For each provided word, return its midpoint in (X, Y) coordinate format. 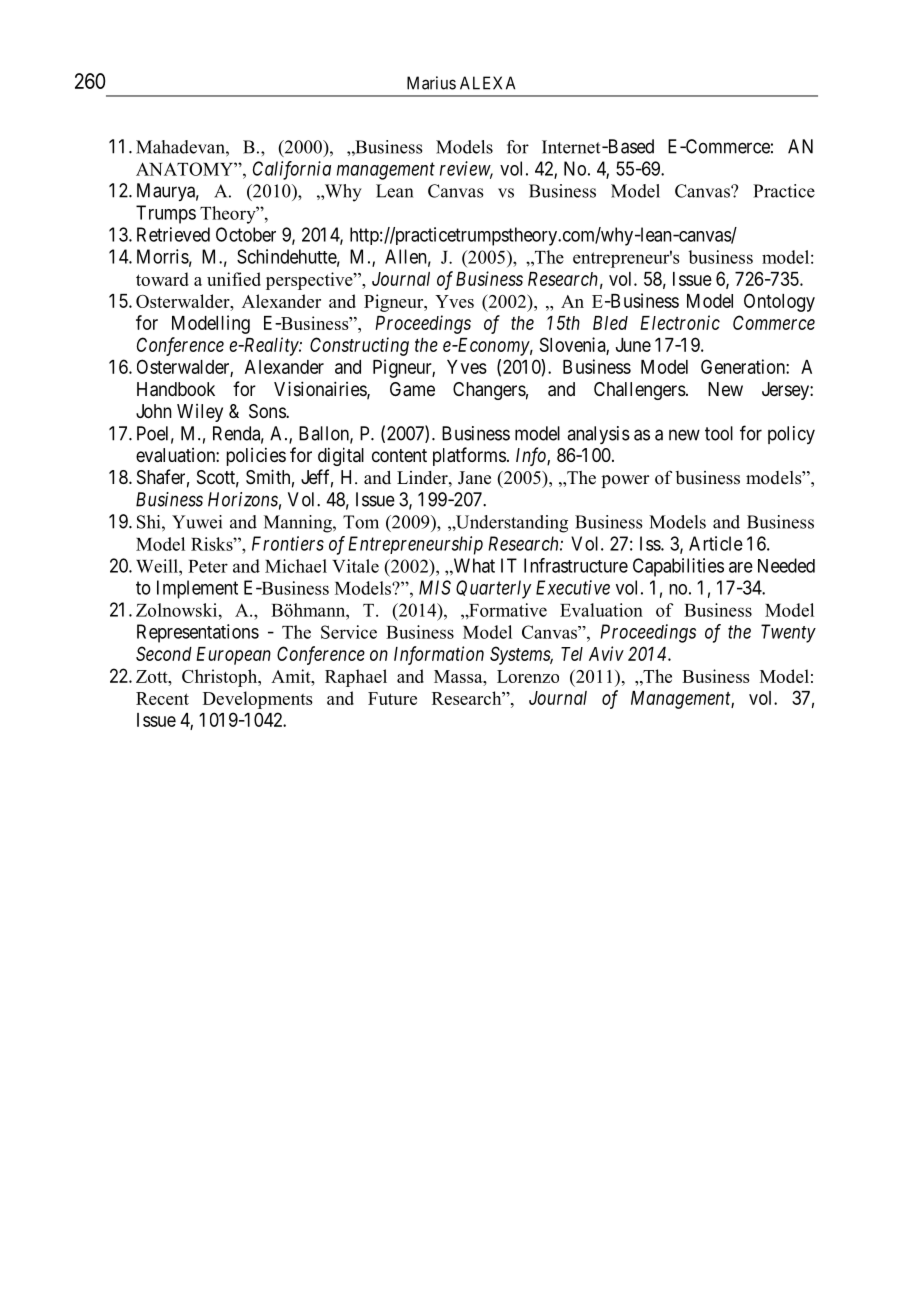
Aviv (606, 653)
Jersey (786, 391)
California (292, 170)
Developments (258, 700)
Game (412, 389)
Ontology (779, 302)
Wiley (200, 413)
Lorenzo (528, 676)
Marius (431, 83)
